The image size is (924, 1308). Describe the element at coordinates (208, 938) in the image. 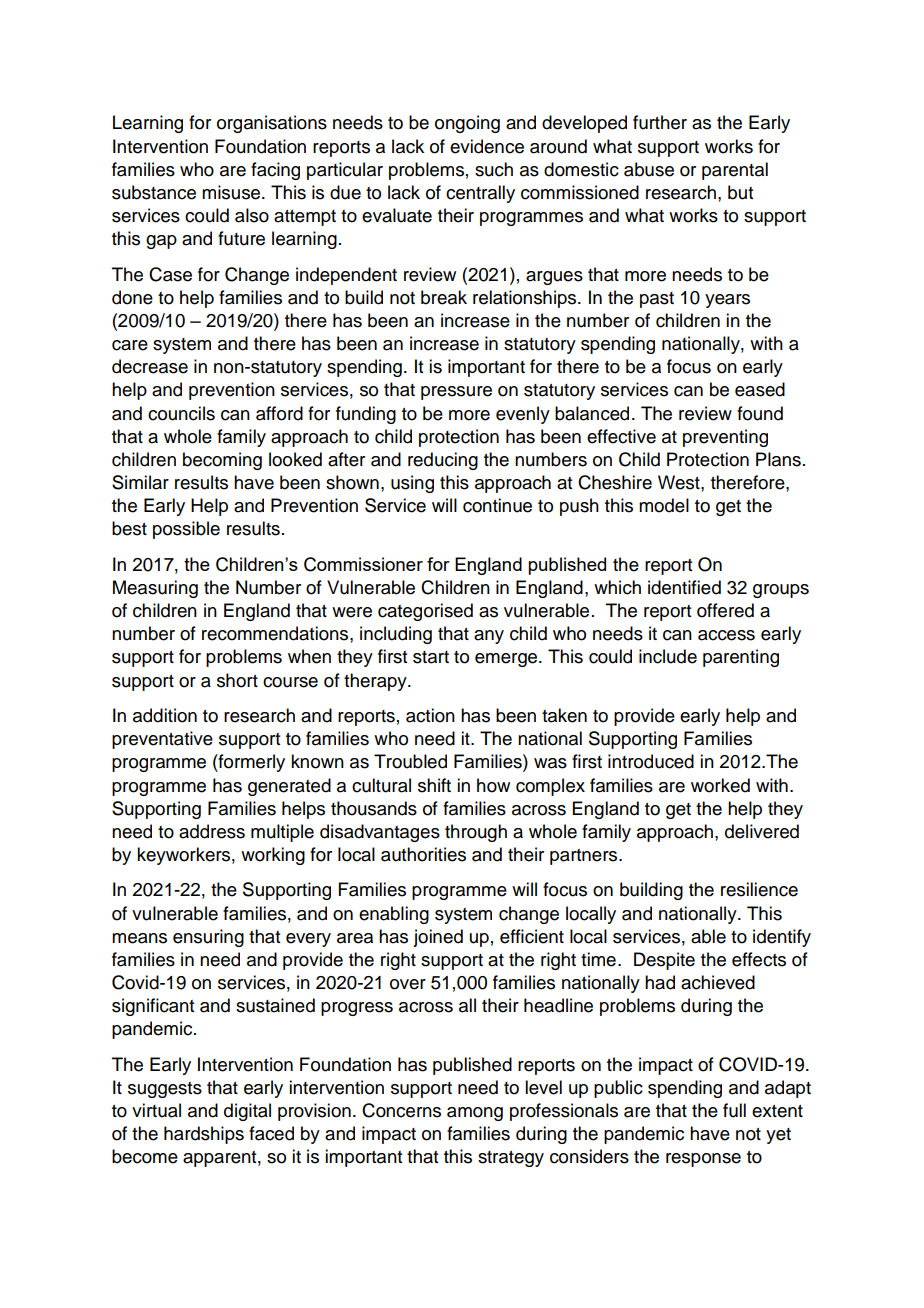

I see `ensuring` at that location.
